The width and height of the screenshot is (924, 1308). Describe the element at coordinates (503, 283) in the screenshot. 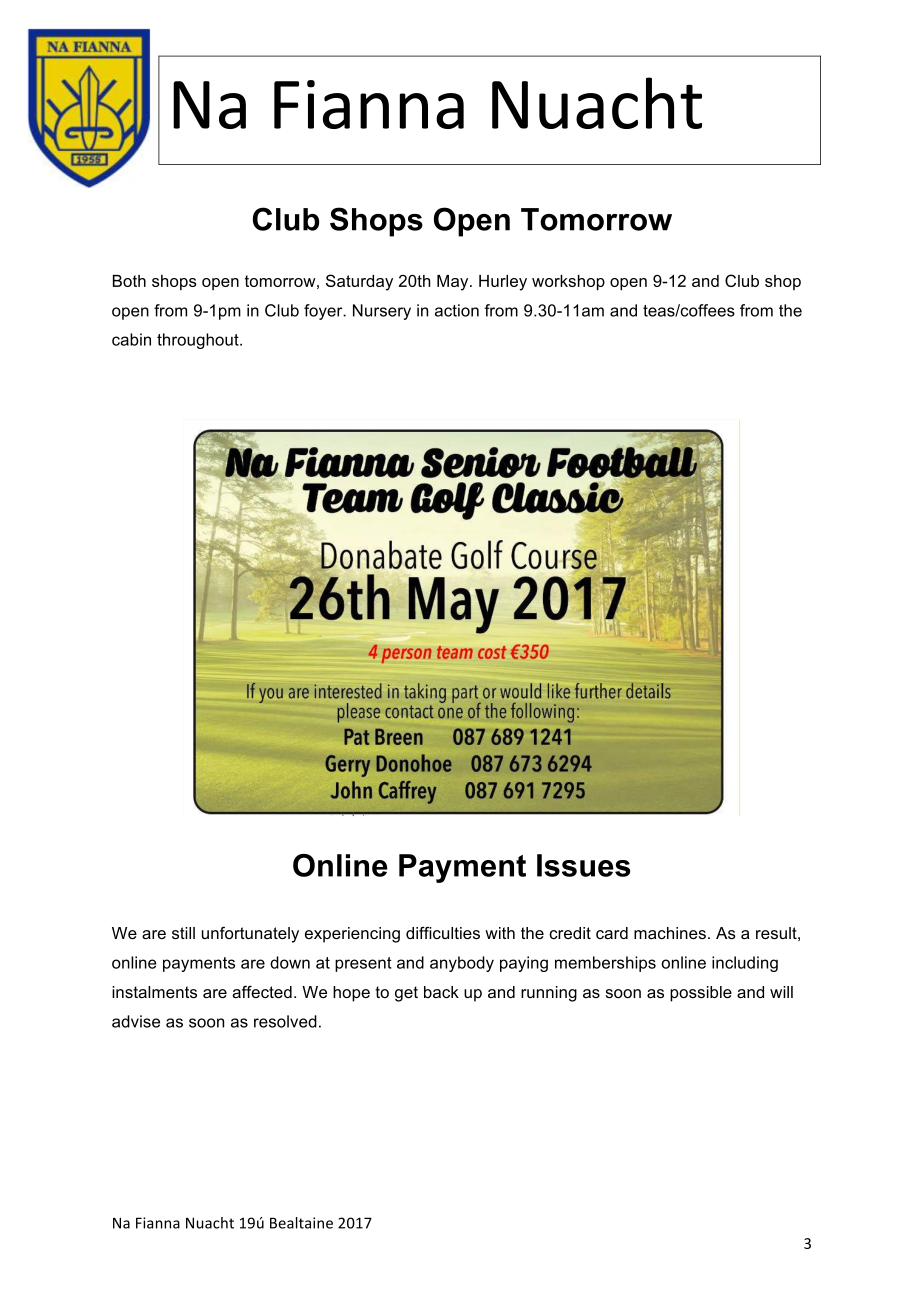

I see `Hurley` at that location.
